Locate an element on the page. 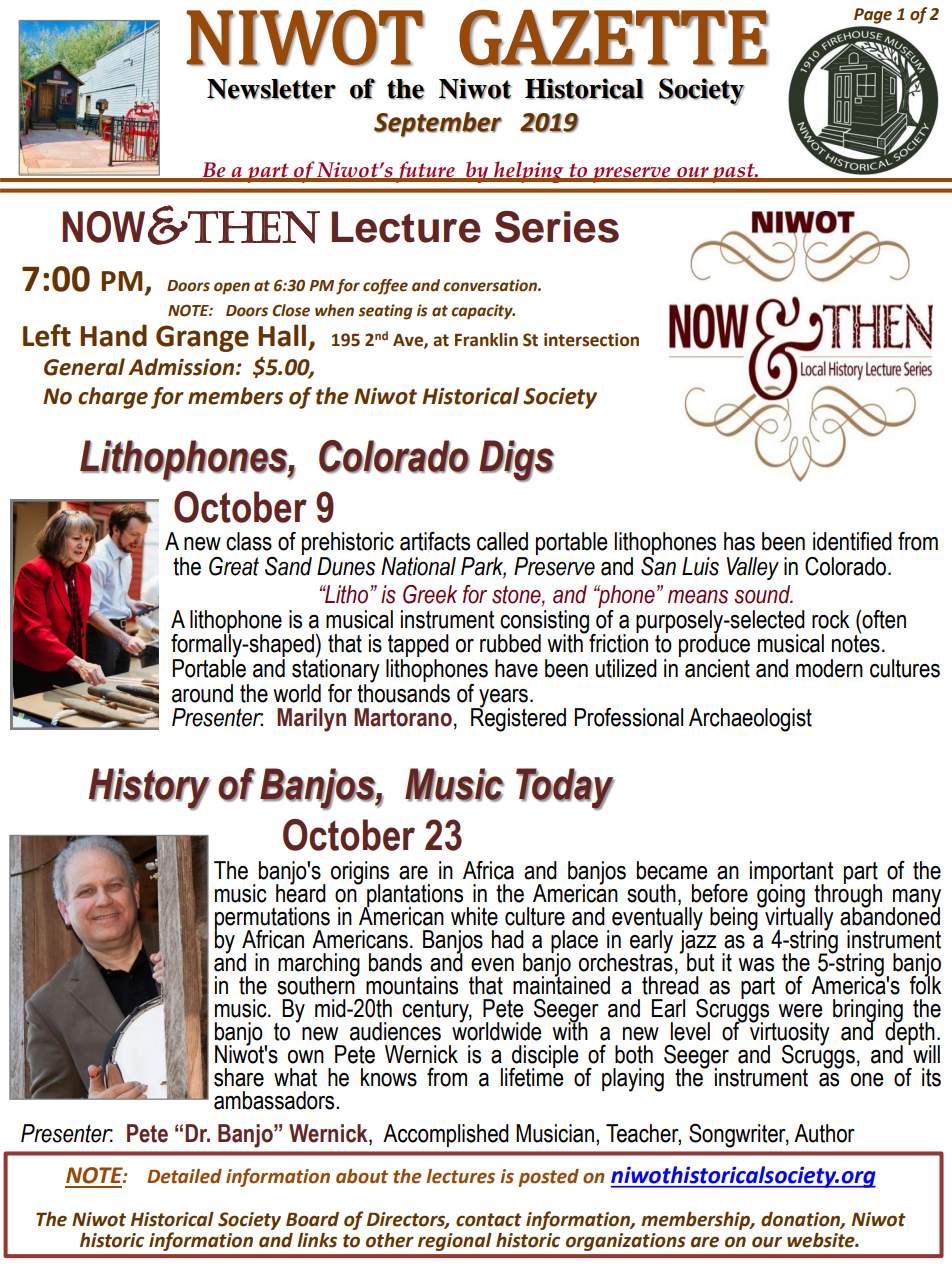  contact is located at coordinates (489, 1220).
